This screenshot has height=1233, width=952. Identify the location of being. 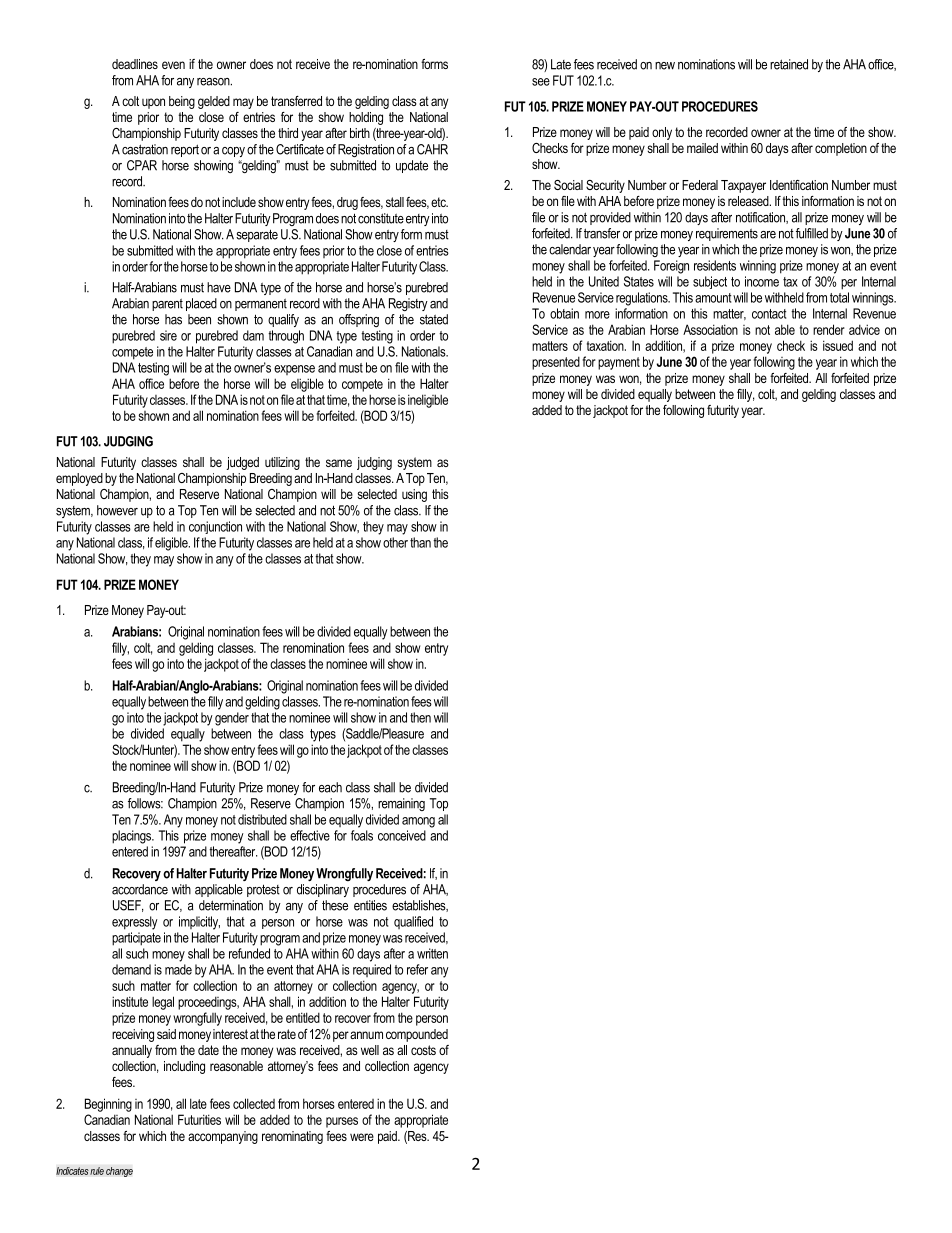
(182, 102).
